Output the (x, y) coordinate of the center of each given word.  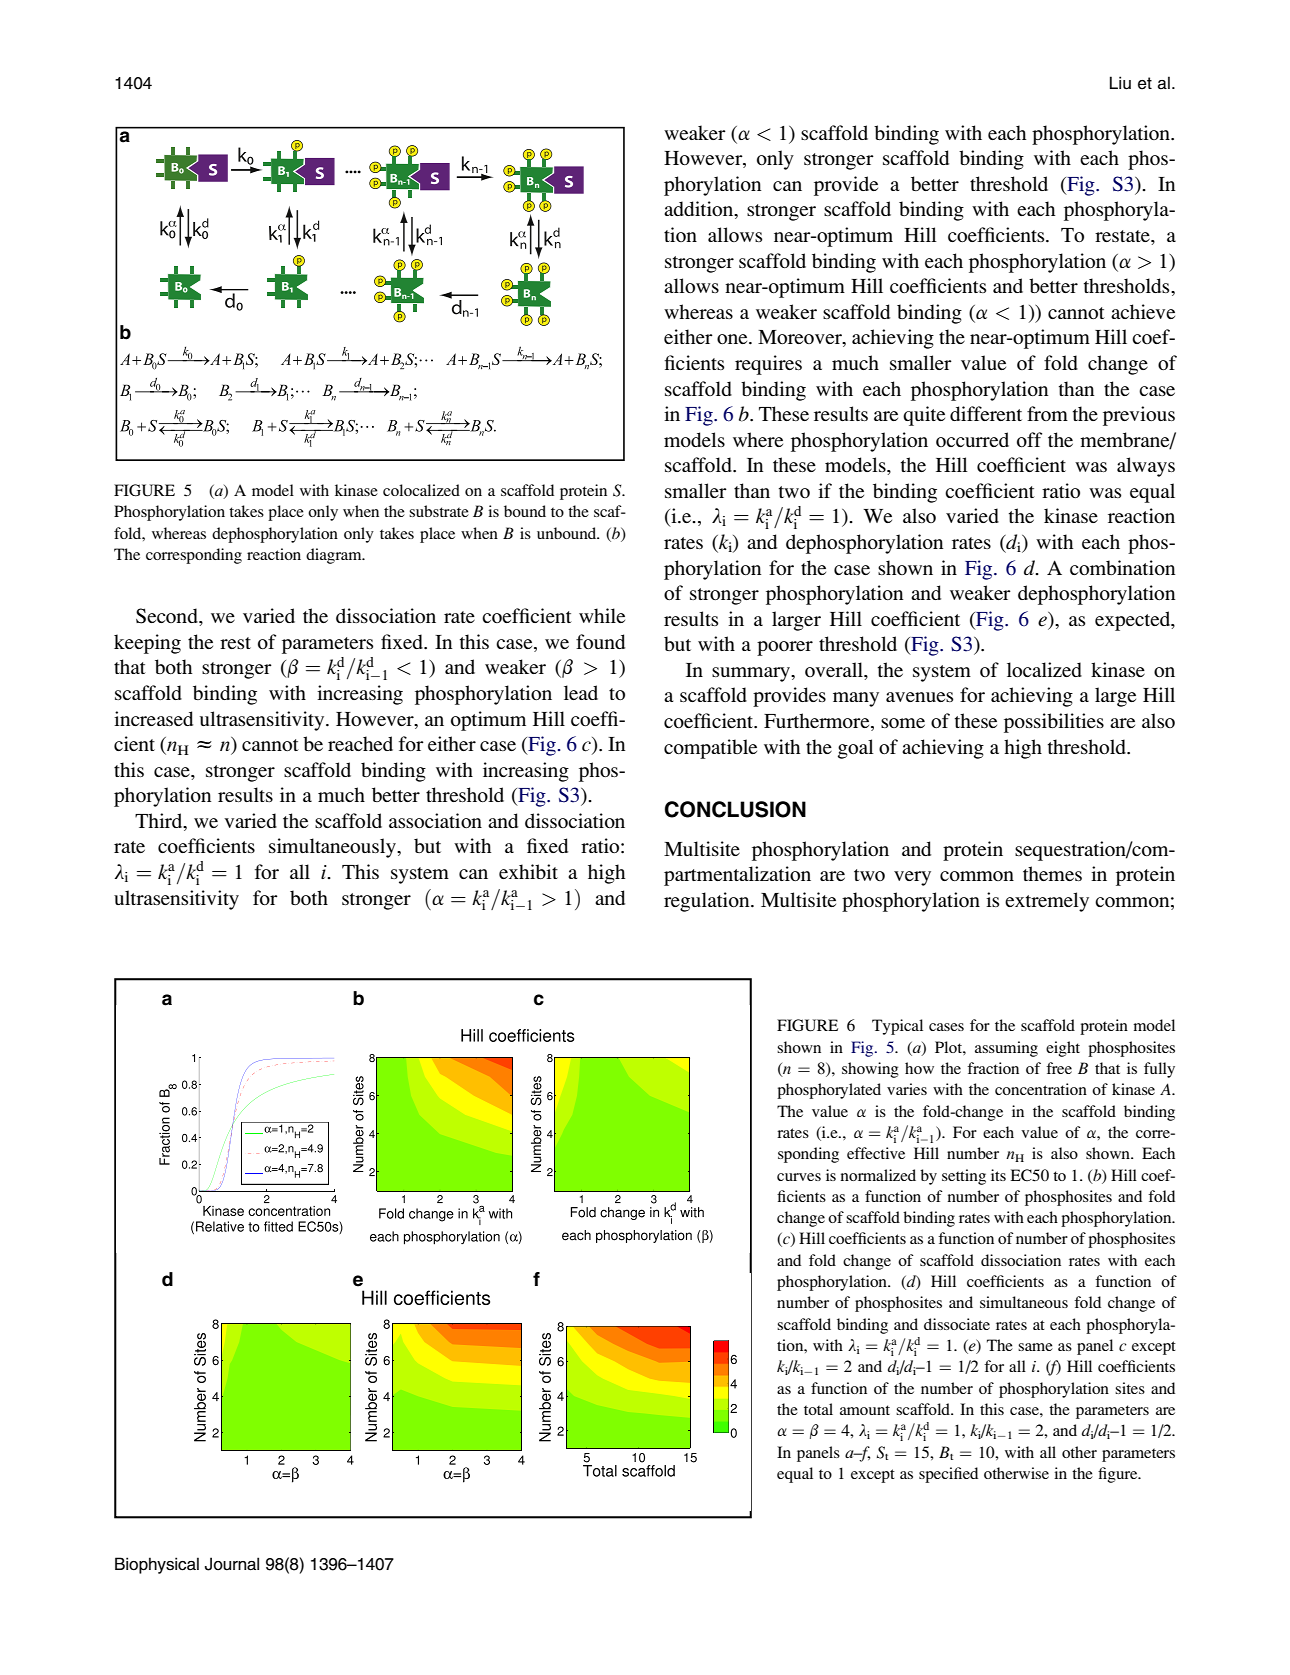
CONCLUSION (735, 809)
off (1029, 439)
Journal (232, 1564)
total (818, 1409)
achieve (1143, 311)
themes (1052, 873)
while (602, 615)
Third (160, 820)
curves (799, 1177)
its (998, 1175)
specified (948, 1475)
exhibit (528, 871)
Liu (1120, 83)
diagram (335, 556)
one (733, 339)
